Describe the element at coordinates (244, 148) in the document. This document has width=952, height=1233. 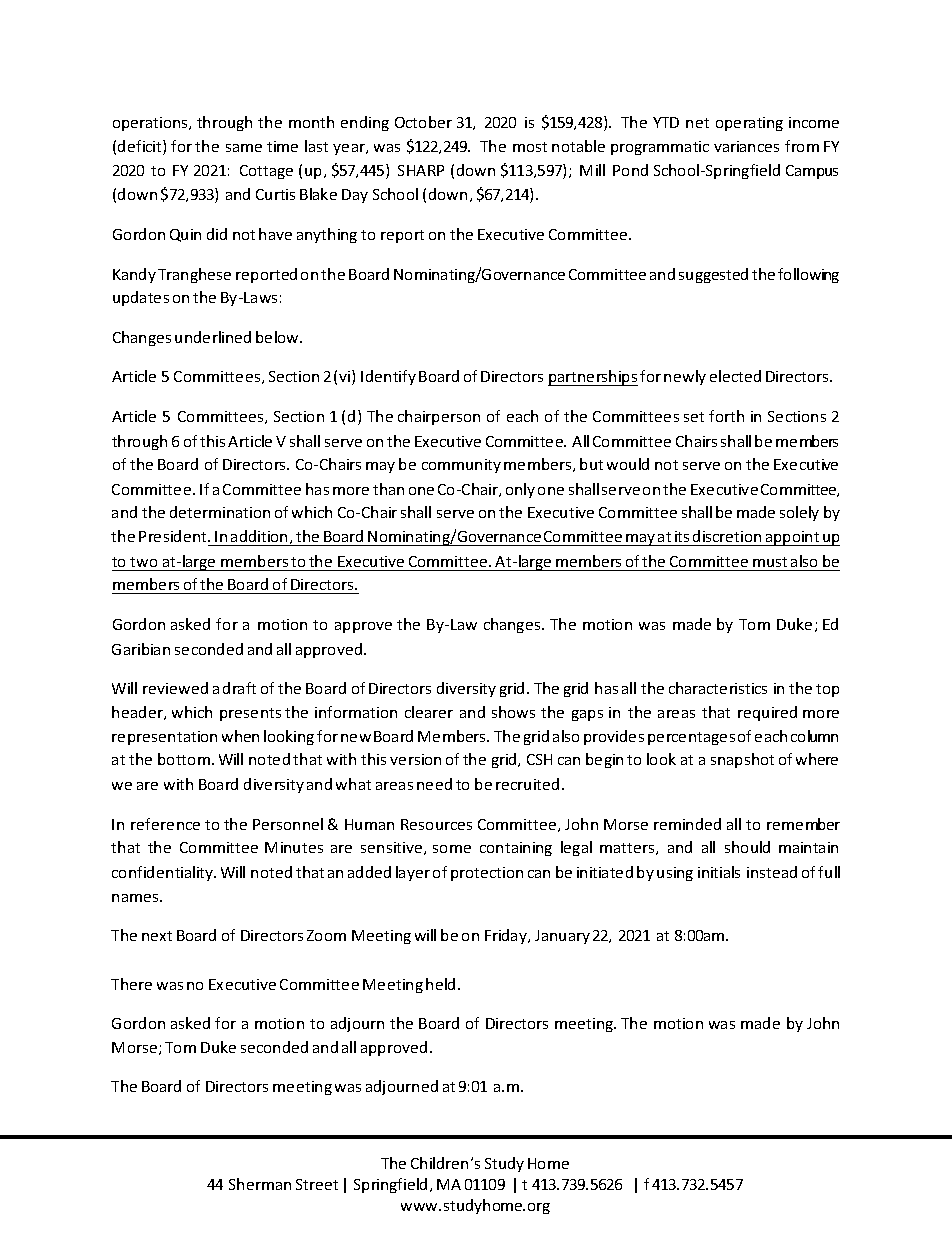
I see `same` at that location.
